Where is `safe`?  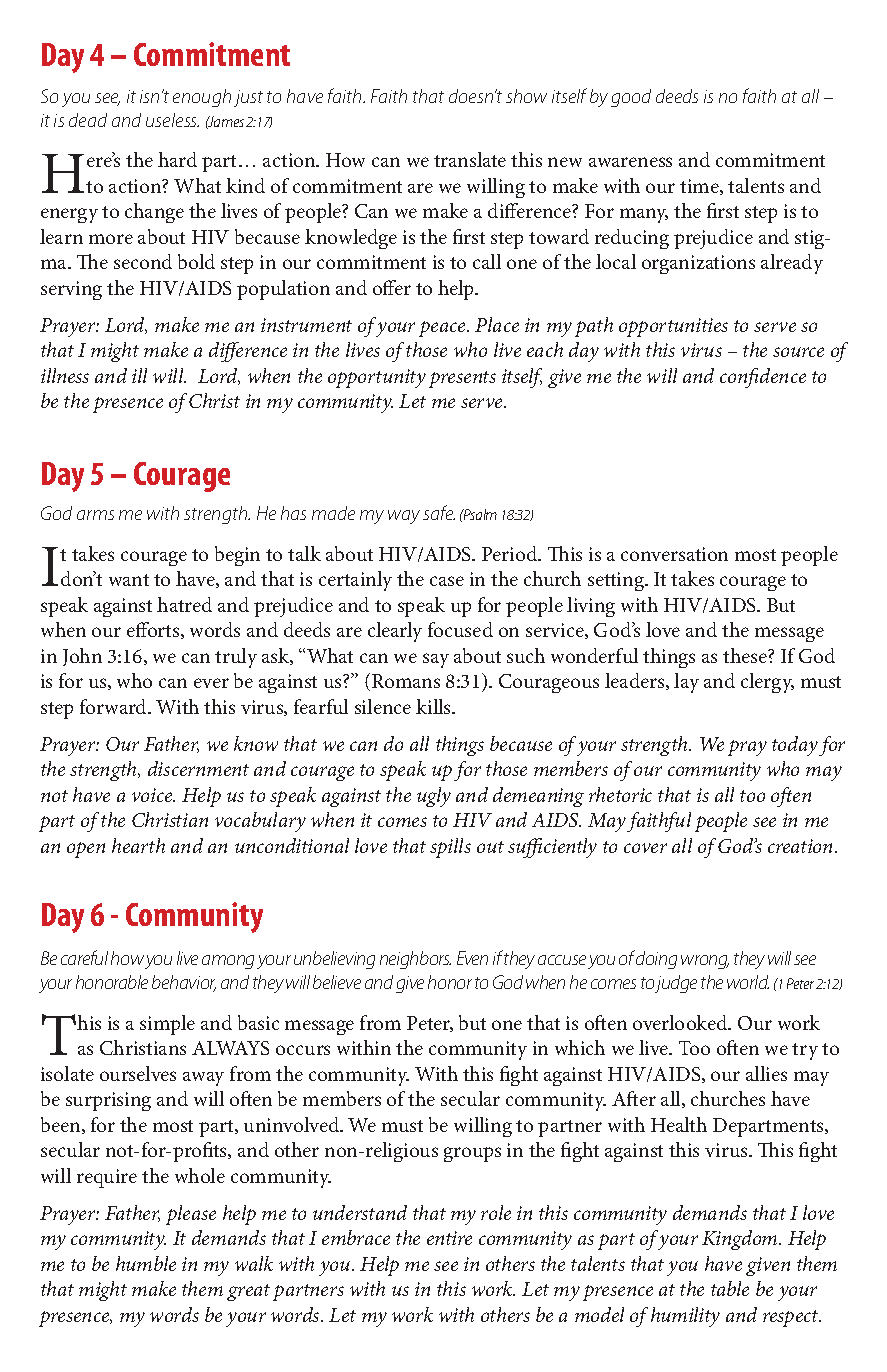
safe is located at coordinates (439, 512).
